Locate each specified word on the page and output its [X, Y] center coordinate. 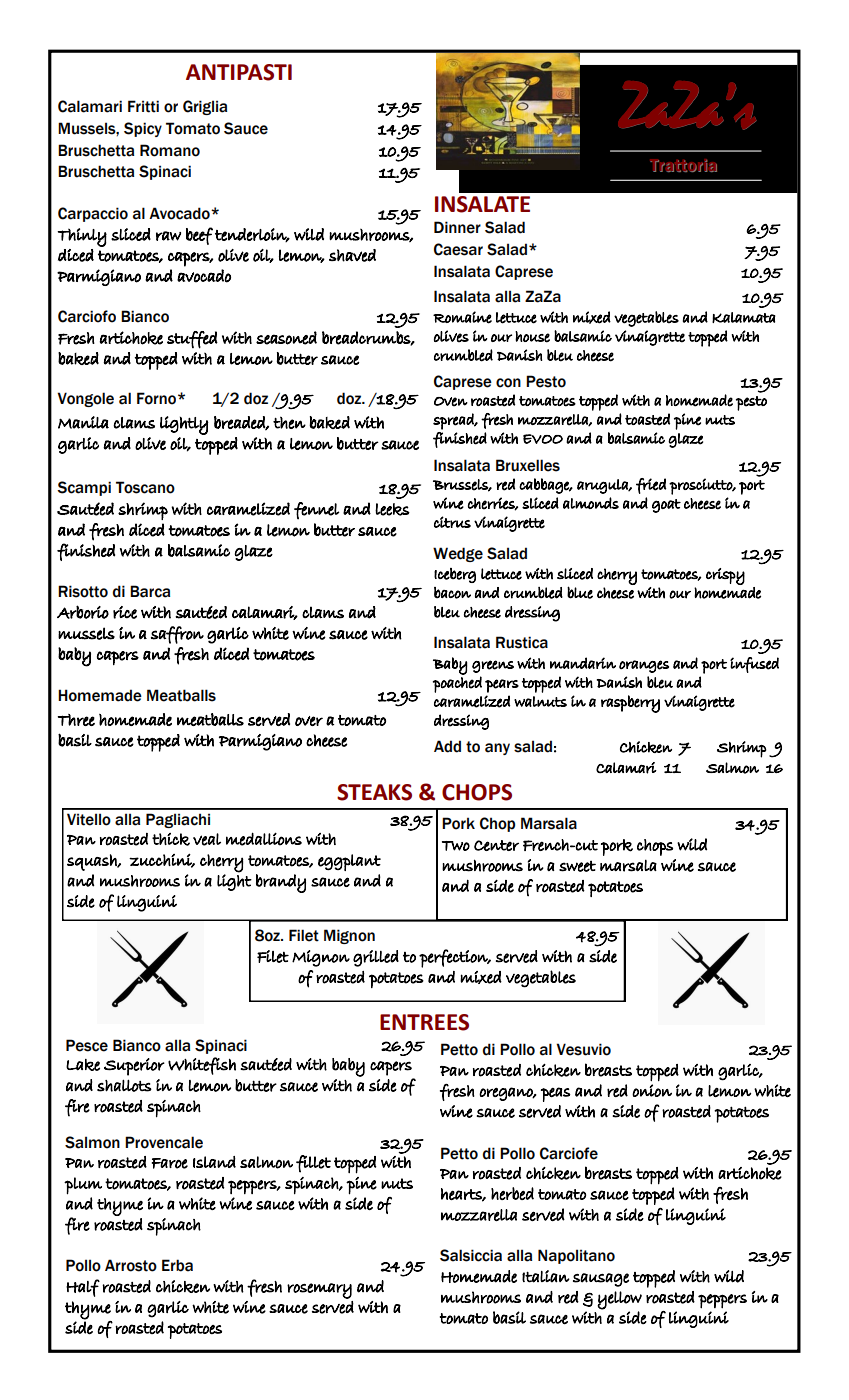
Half [83, 1288]
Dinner [457, 227]
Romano [170, 150]
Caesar [458, 249]
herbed [512, 1193]
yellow [619, 1300]
